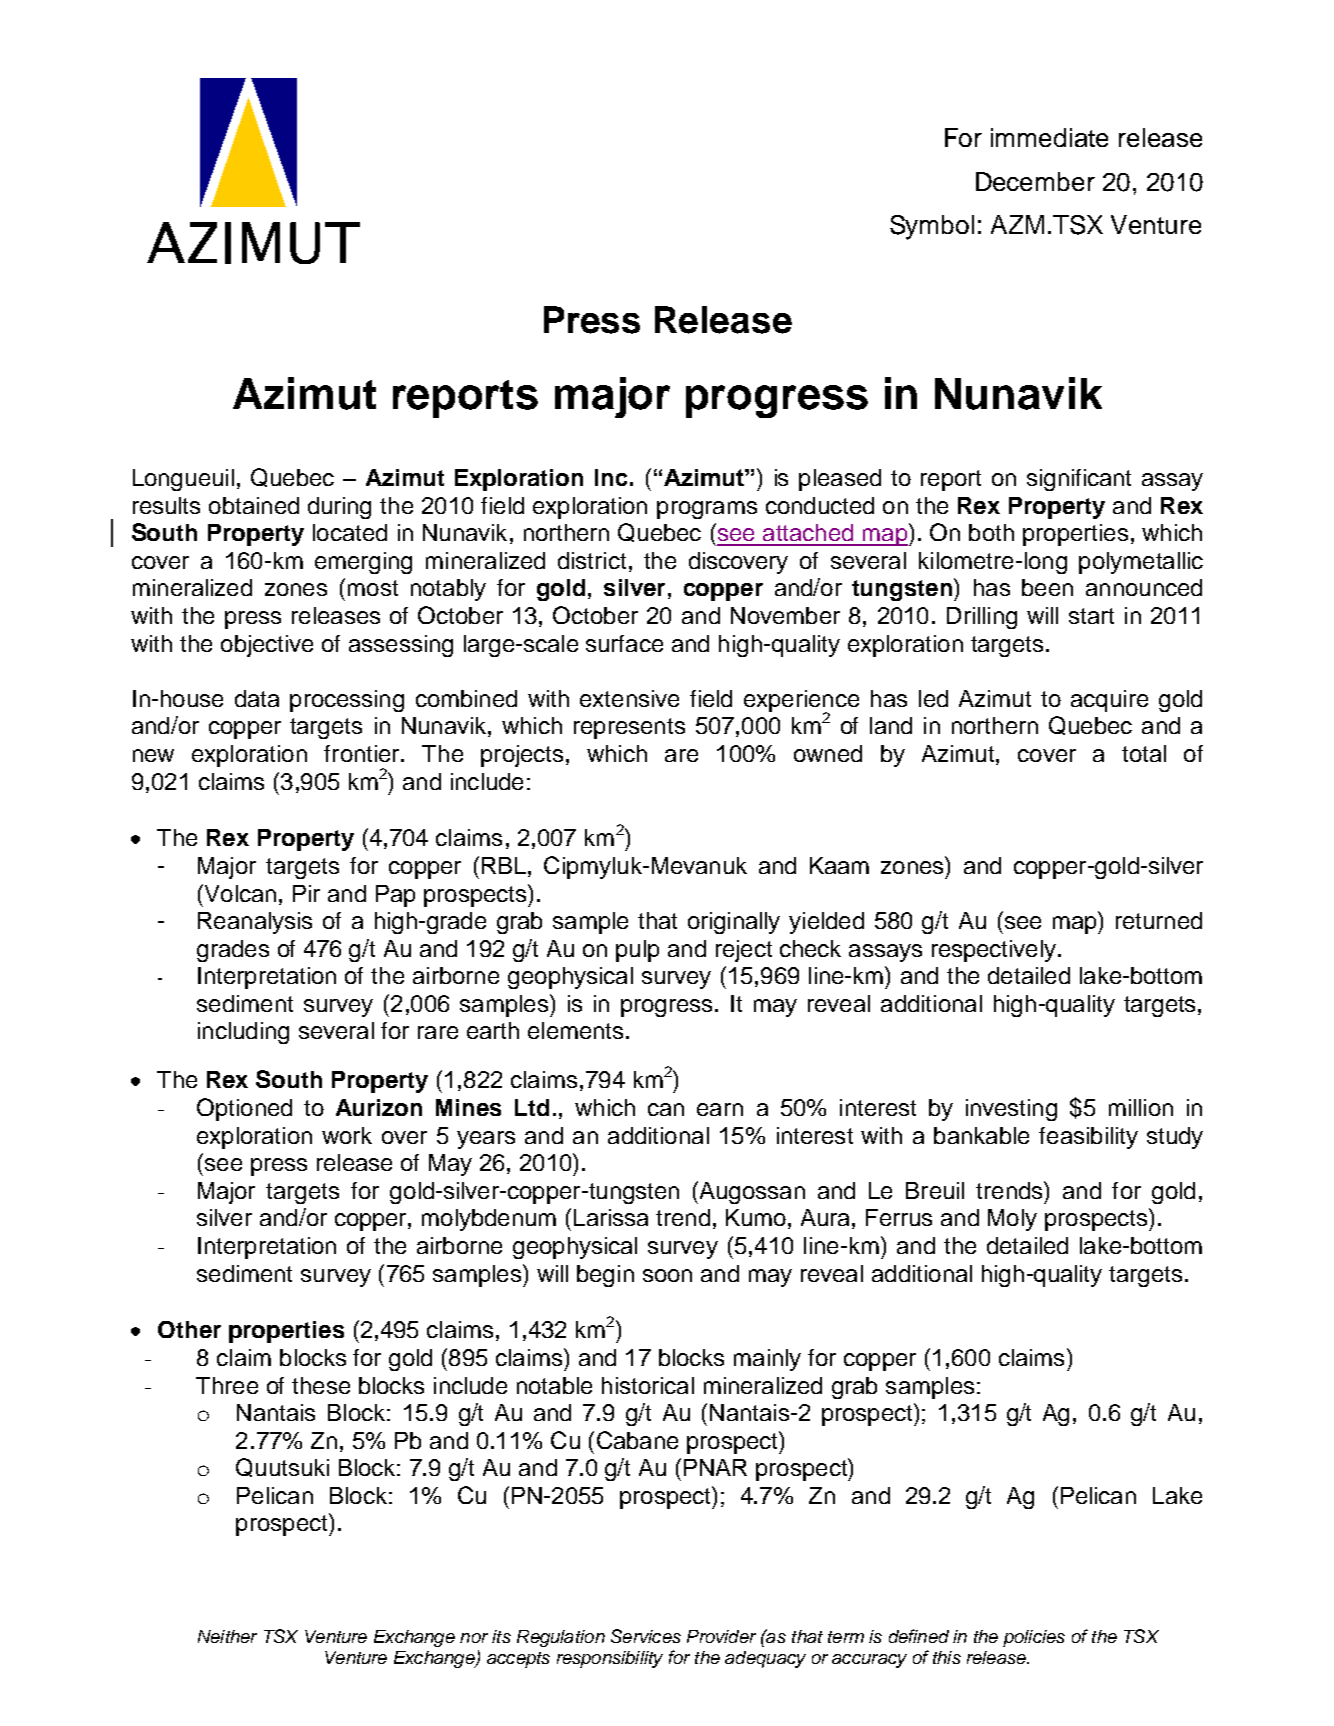 The width and height of the screenshot is (1334, 1726). What do you see at coordinates (646, 1636) in the screenshot?
I see `Services` at bounding box center [646, 1636].
